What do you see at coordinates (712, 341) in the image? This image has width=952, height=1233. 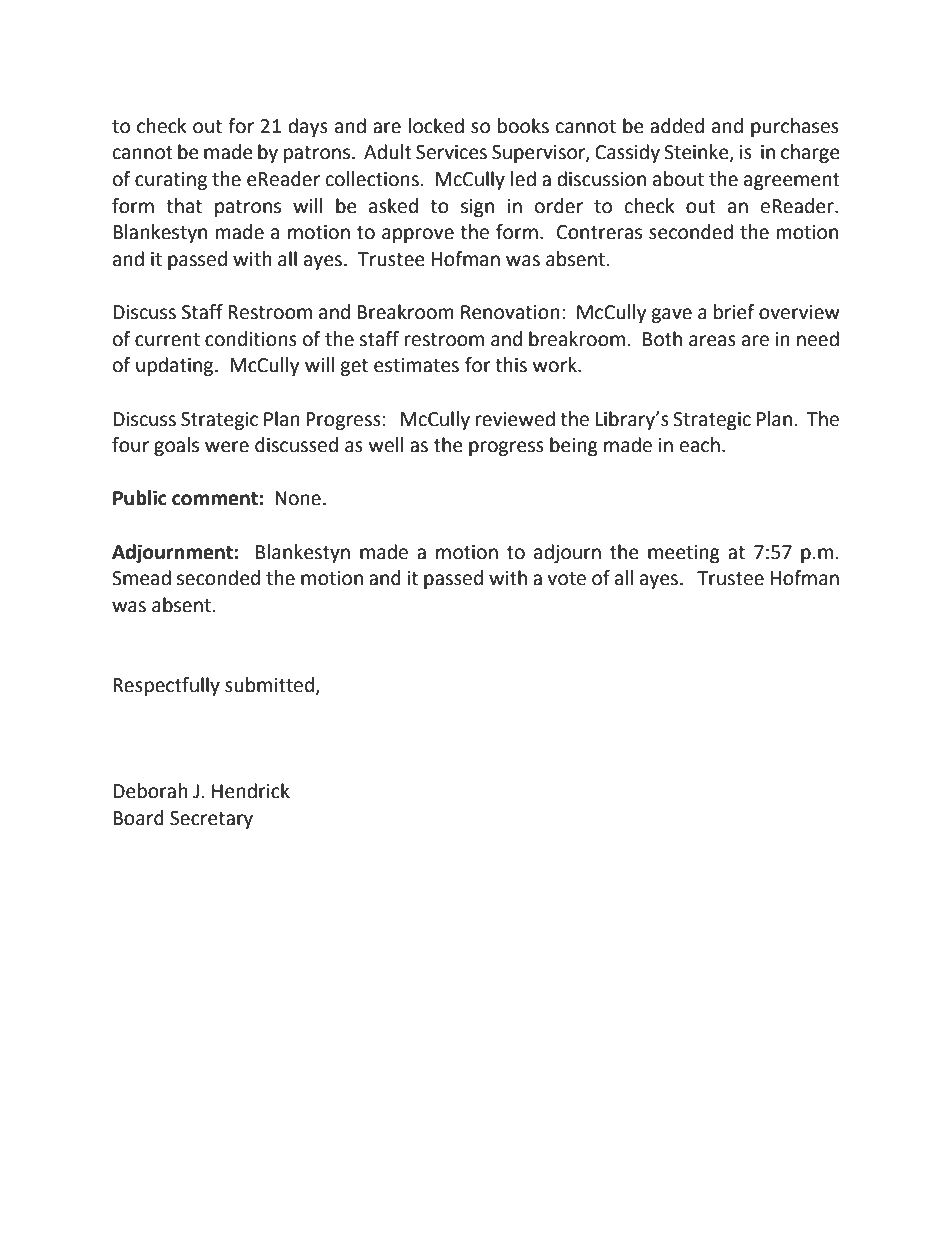 I see `areas` at bounding box center [712, 341].
